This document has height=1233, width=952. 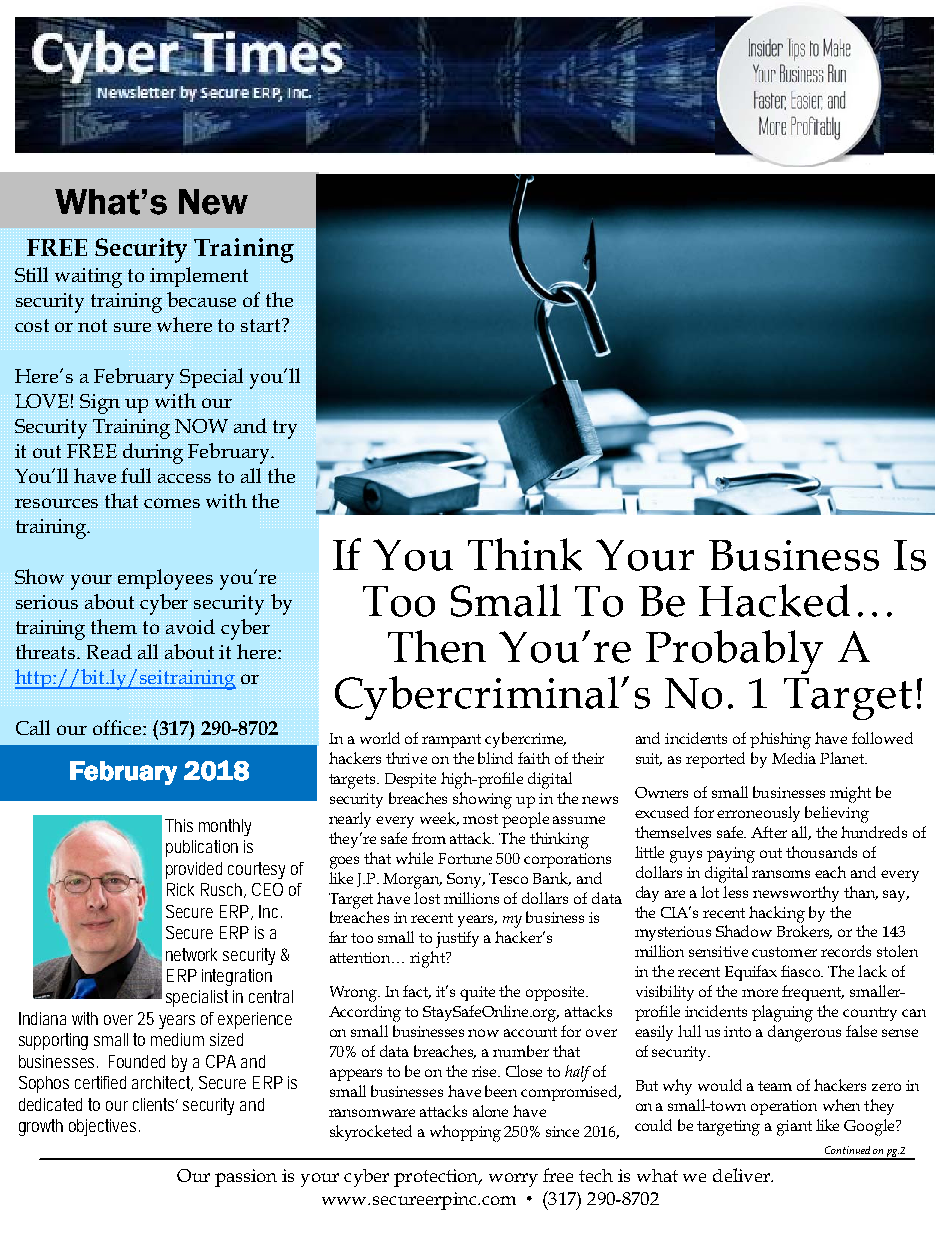 I want to click on whopping, so click(x=465, y=1133).
